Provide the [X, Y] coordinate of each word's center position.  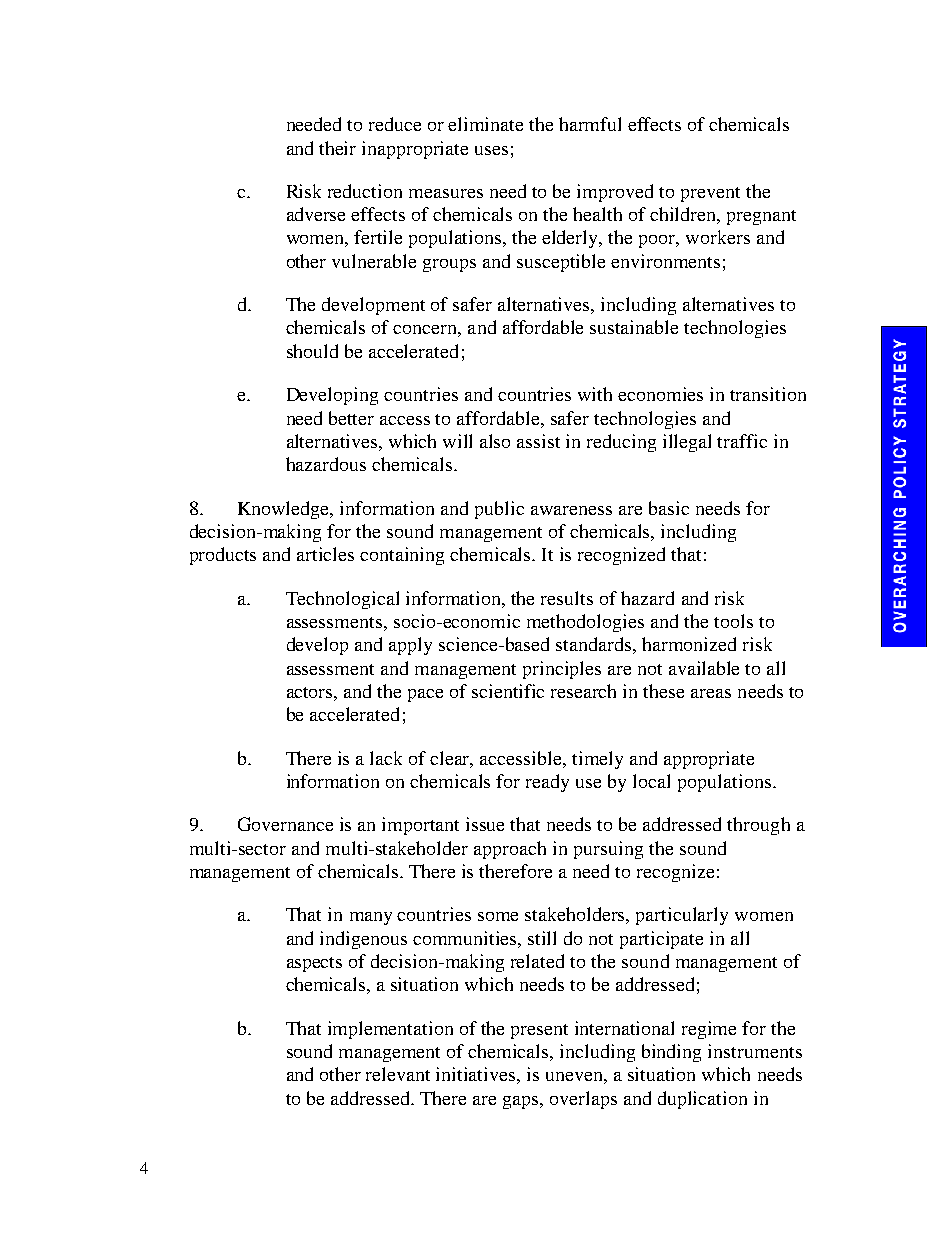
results [567, 598]
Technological [342, 600]
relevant [398, 1074]
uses [491, 150]
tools [733, 621]
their [337, 148]
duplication [702, 1100]
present [539, 1031]
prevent [710, 194]
